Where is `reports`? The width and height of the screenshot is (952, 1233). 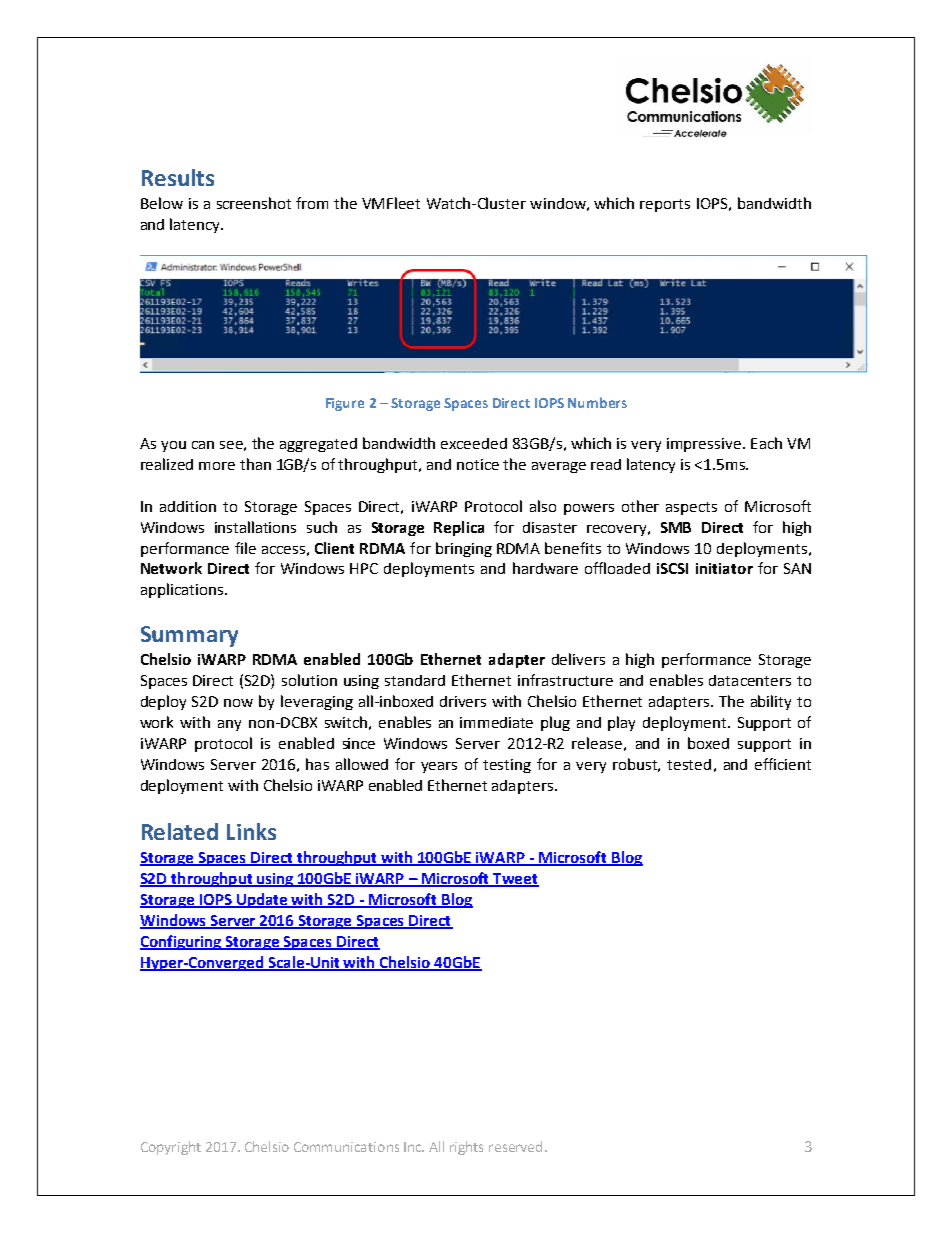
reports is located at coordinates (665, 205).
